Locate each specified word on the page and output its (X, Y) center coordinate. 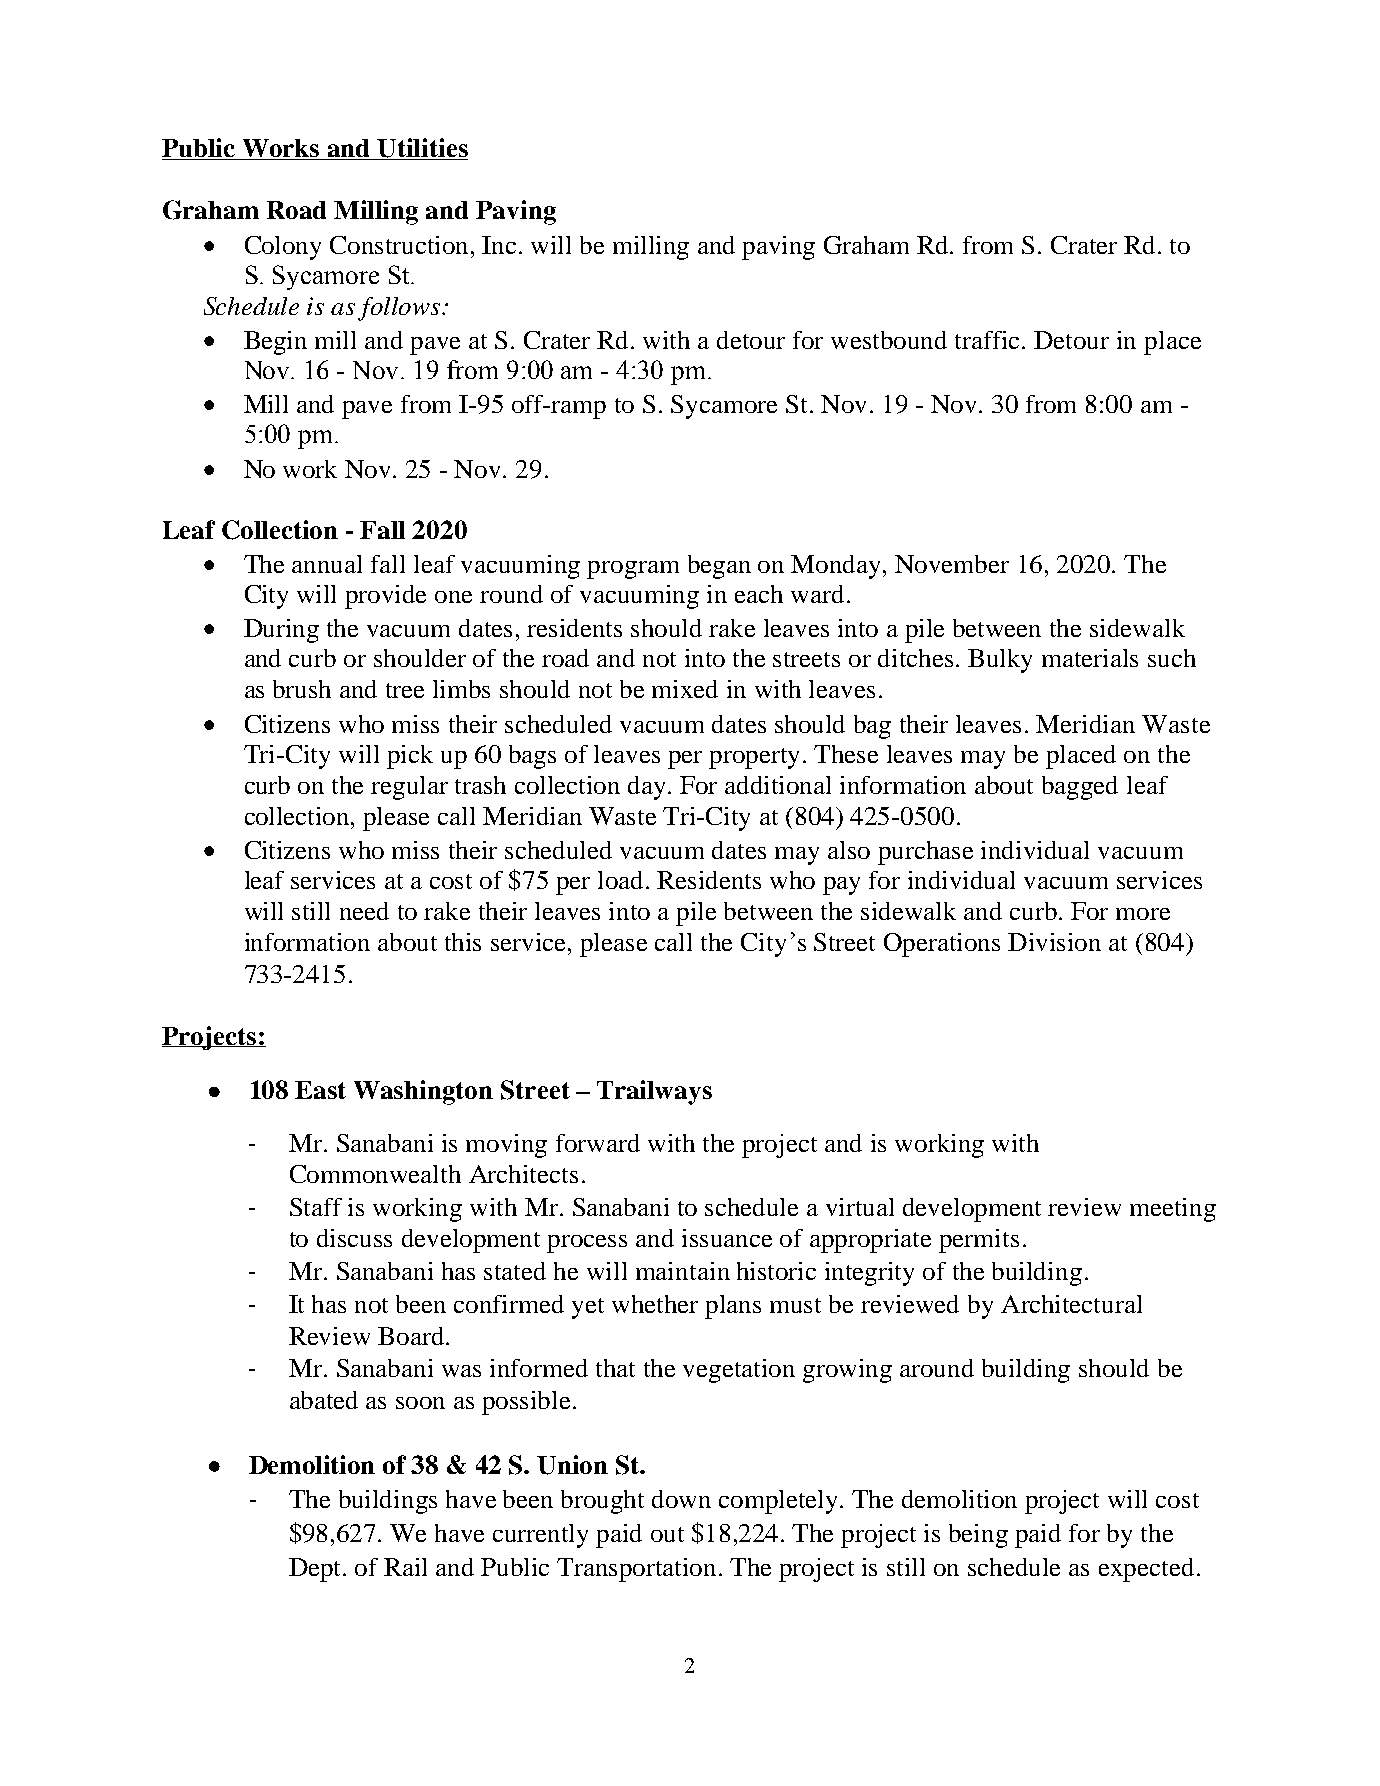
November (952, 564)
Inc (499, 245)
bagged (1080, 788)
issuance (727, 1238)
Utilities (422, 149)
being (978, 1536)
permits (979, 1241)
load (622, 880)
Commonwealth (375, 1174)
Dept (316, 1570)
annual (327, 564)
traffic (989, 340)
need (364, 911)
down (681, 1499)
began (719, 567)
